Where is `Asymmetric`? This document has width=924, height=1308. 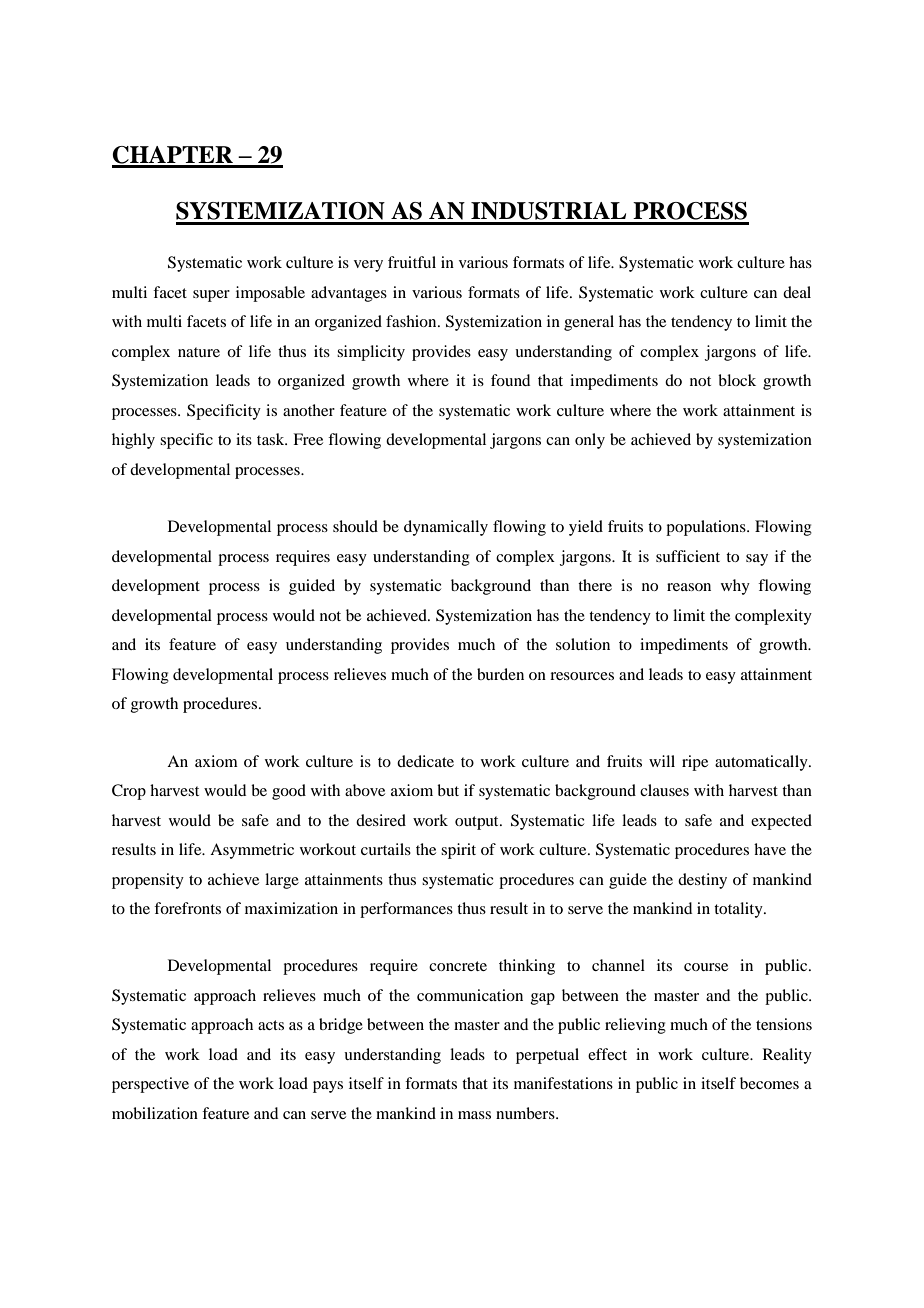 Asymmetric is located at coordinates (252, 851).
